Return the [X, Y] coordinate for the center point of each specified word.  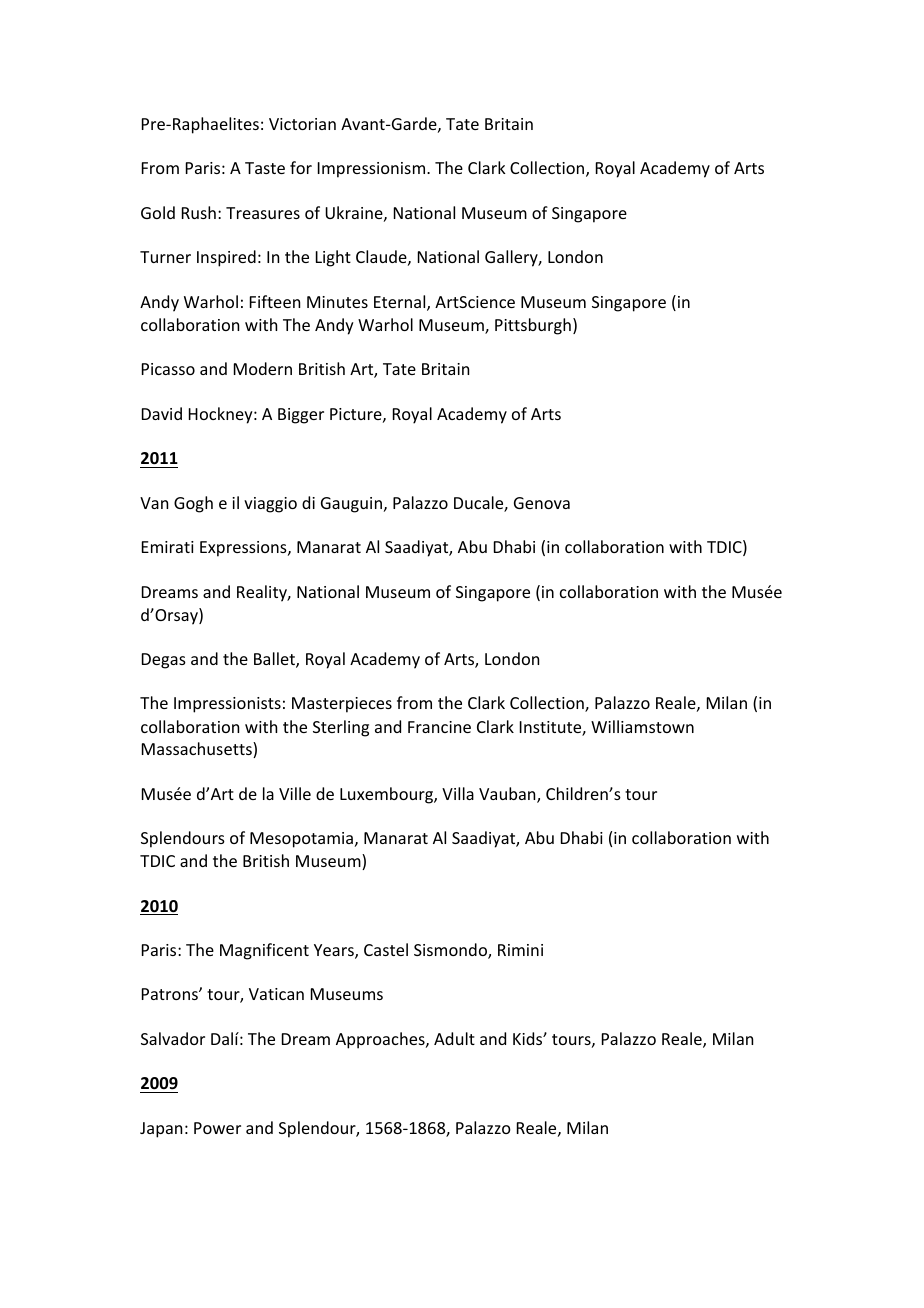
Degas [164, 661]
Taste [265, 168]
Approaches [381, 1040]
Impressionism [373, 170]
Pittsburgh [533, 326]
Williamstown [642, 726]
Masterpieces [342, 705]
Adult [454, 1038]
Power [217, 1128]
